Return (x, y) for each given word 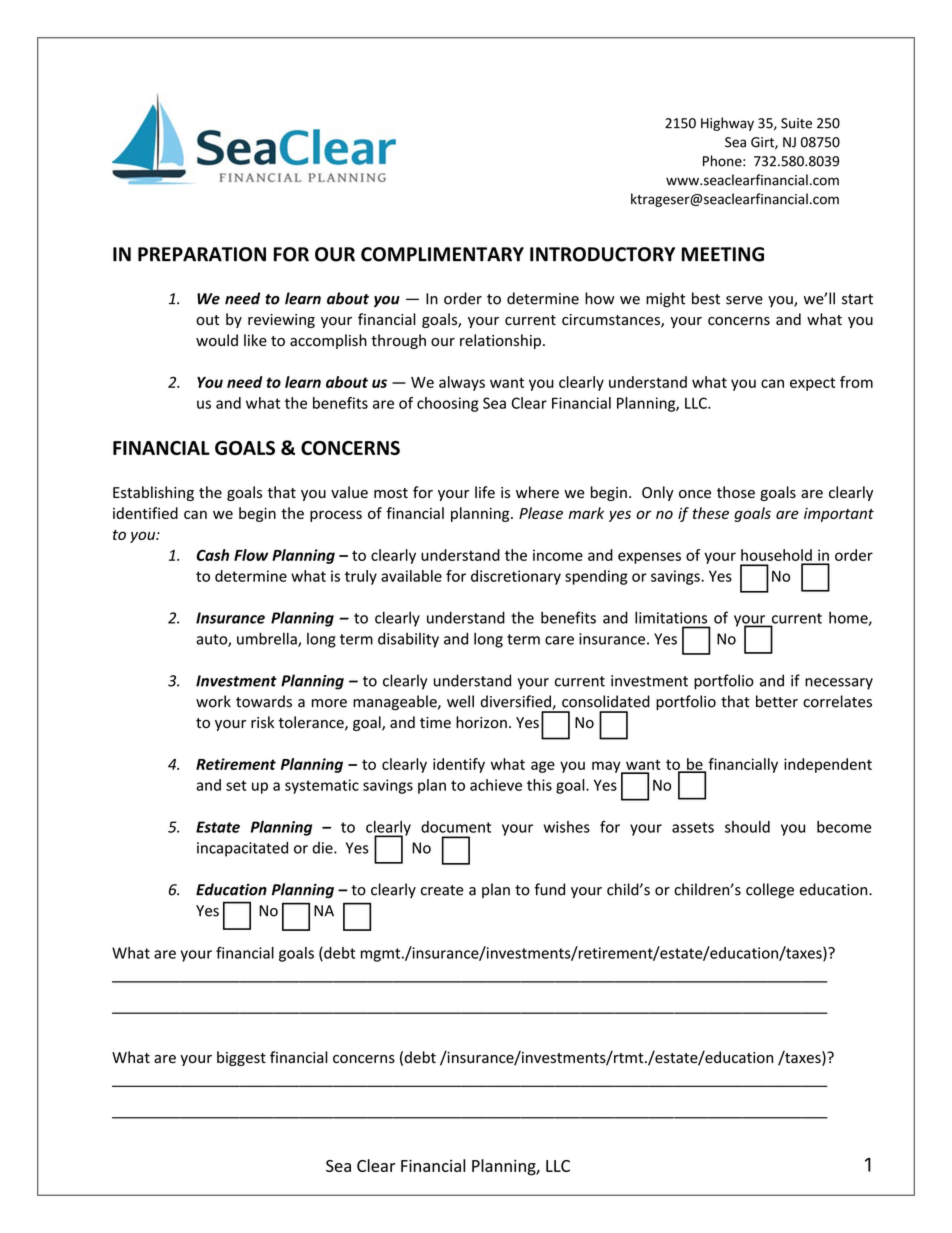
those (736, 492)
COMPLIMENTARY (442, 254)
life (485, 492)
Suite (796, 123)
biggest (241, 1058)
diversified (516, 702)
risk (262, 722)
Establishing (153, 493)
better (777, 701)
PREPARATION (202, 254)
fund (549, 889)
